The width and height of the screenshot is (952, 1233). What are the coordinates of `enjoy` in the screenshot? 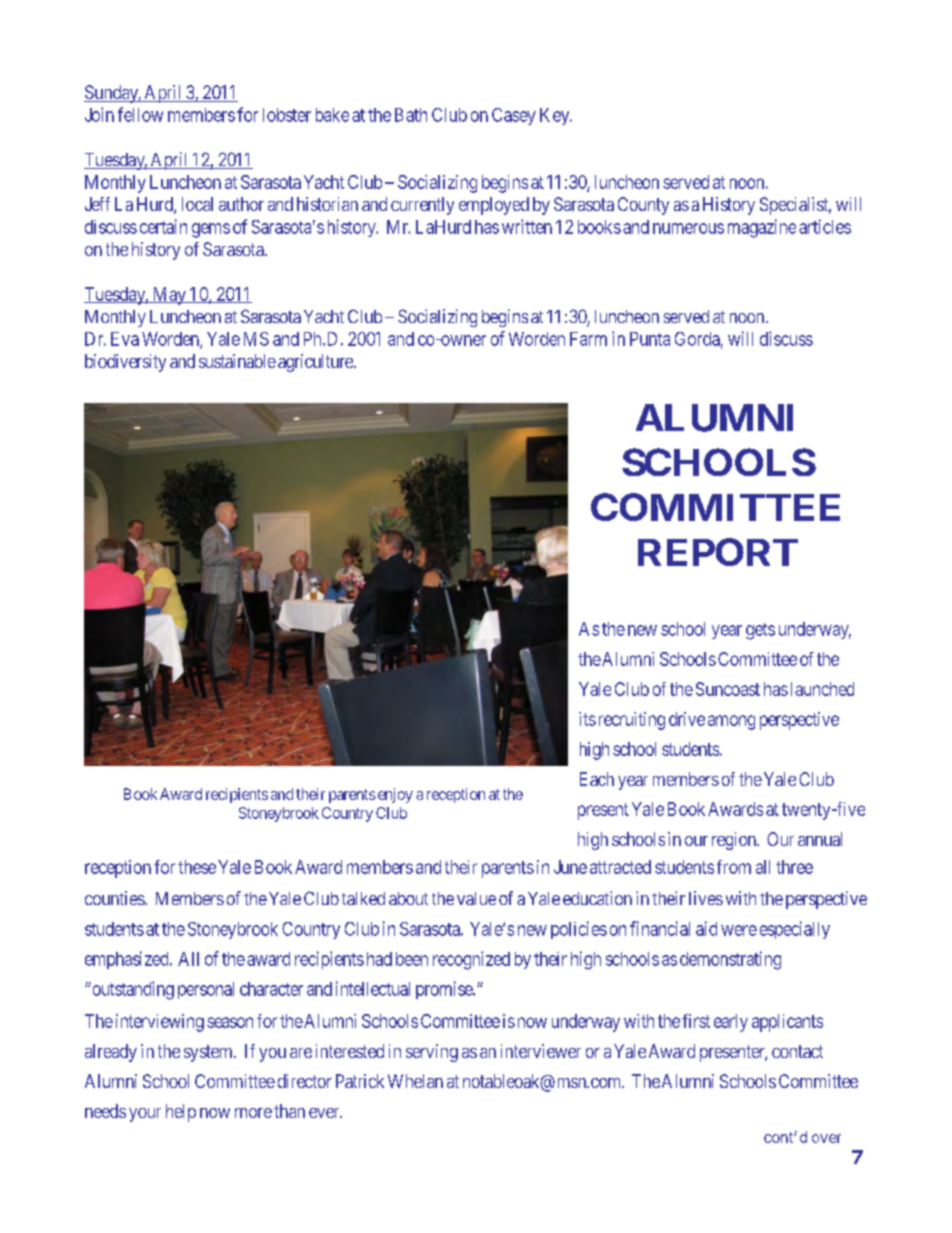 It's located at (394, 795).
